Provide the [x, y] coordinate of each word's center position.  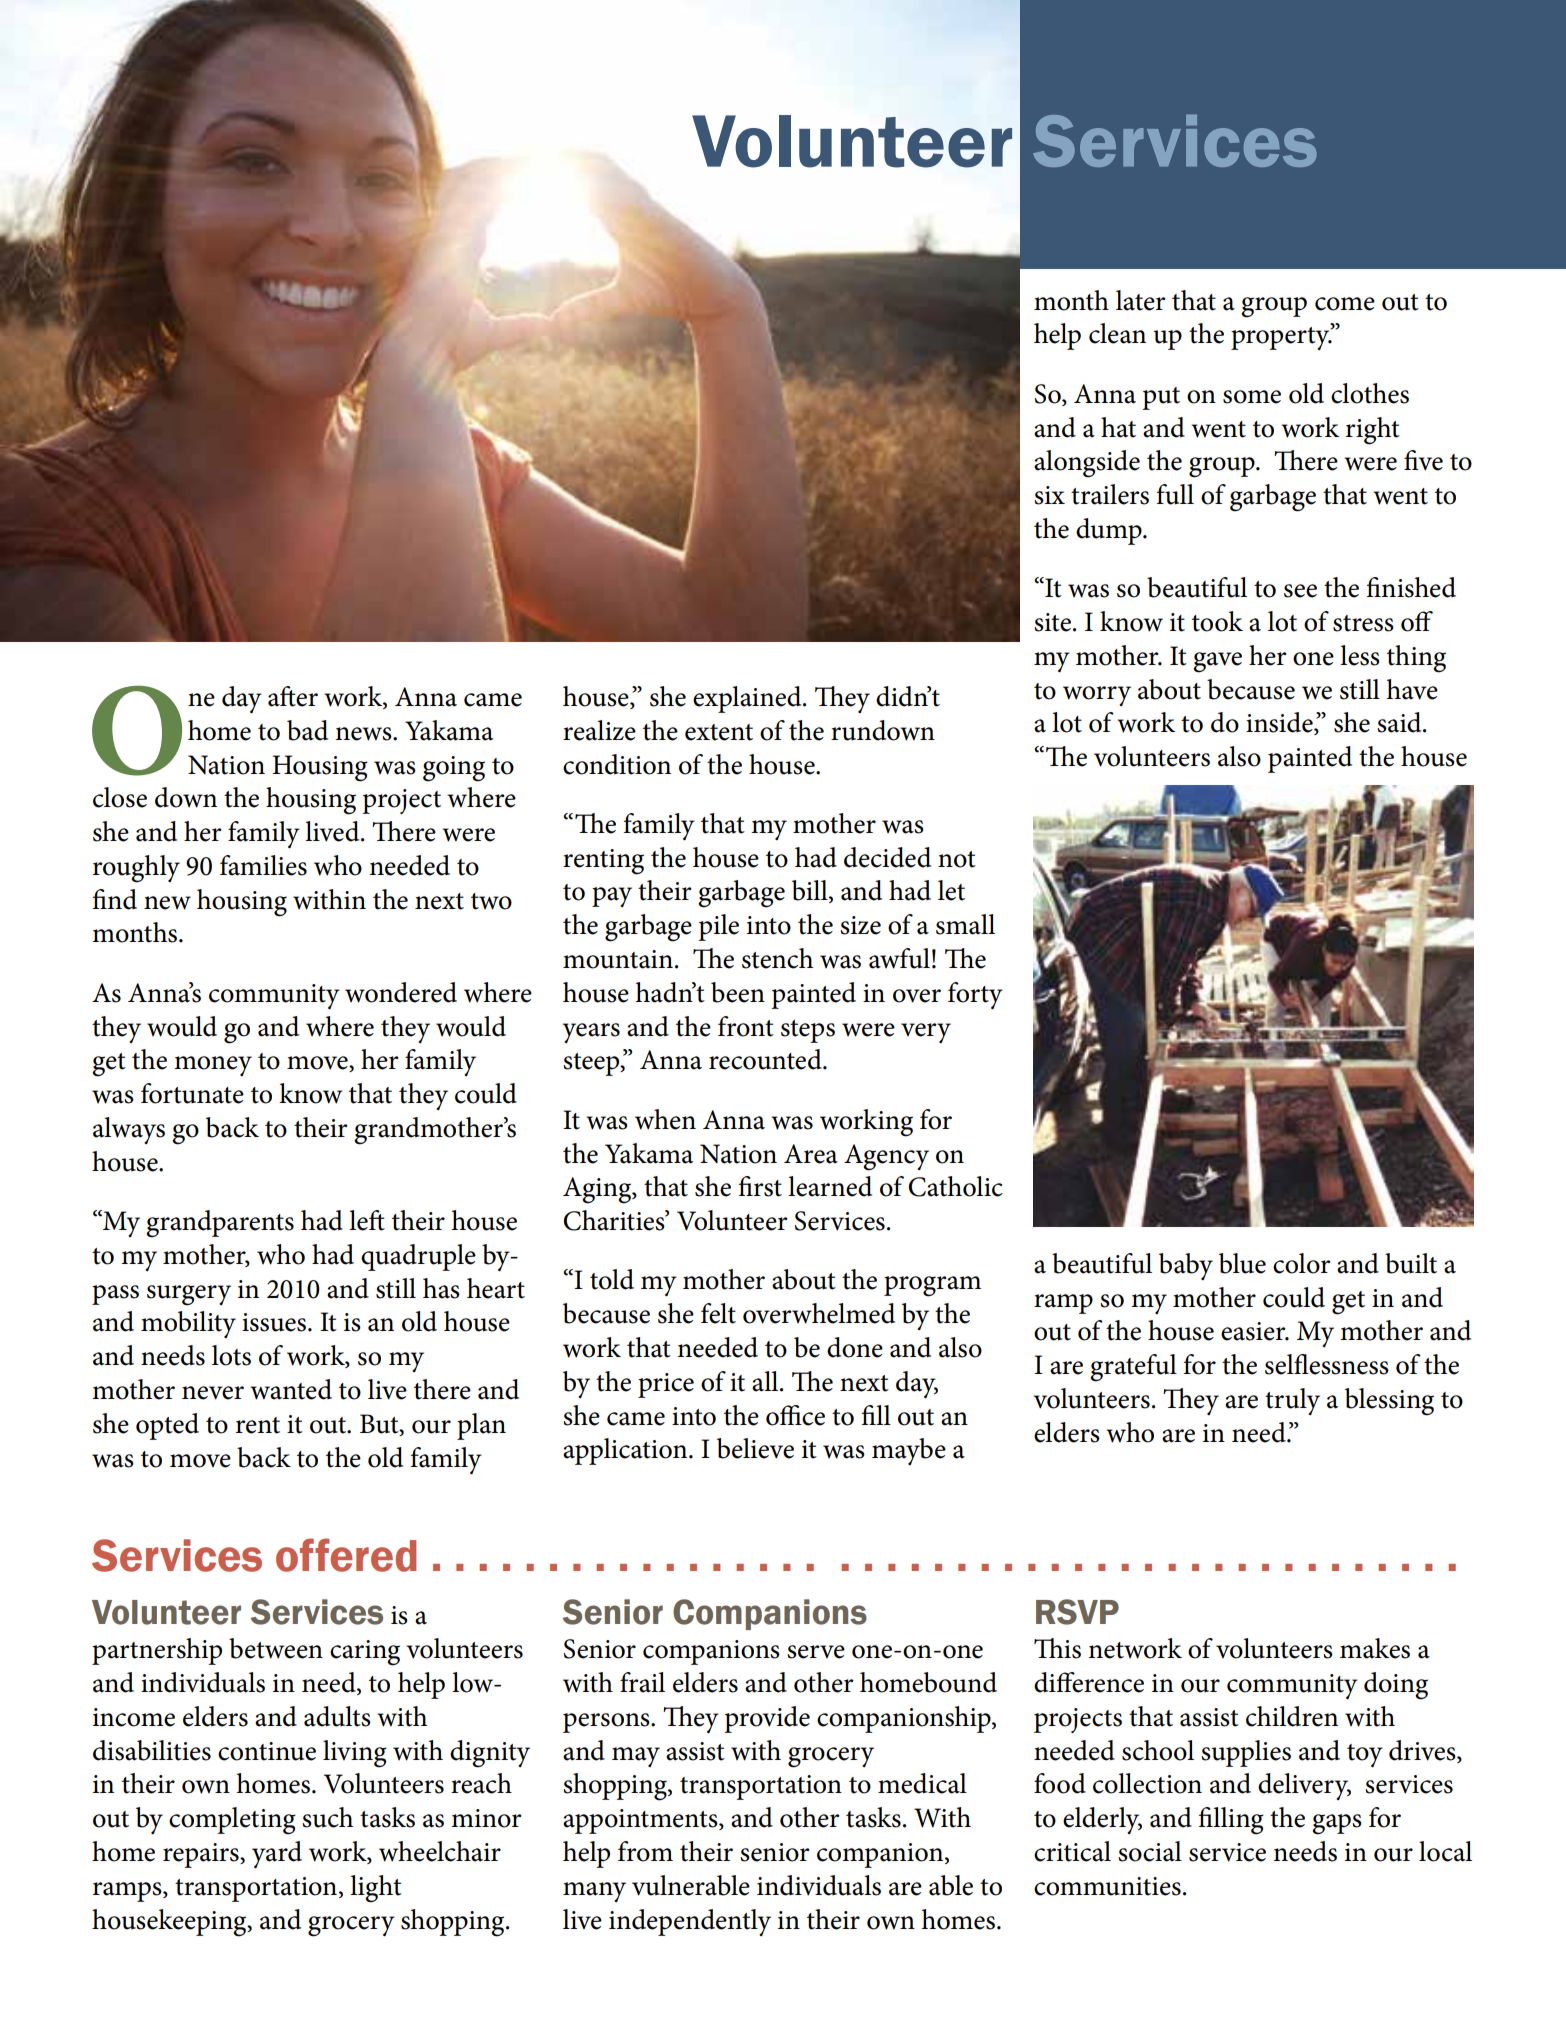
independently [690, 1922]
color [1302, 1263]
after [293, 696]
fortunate [192, 1093]
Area [811, 1154]
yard [277, 1854]
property [1281, 338]
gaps [1337, 1824]
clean [1117, 333]
